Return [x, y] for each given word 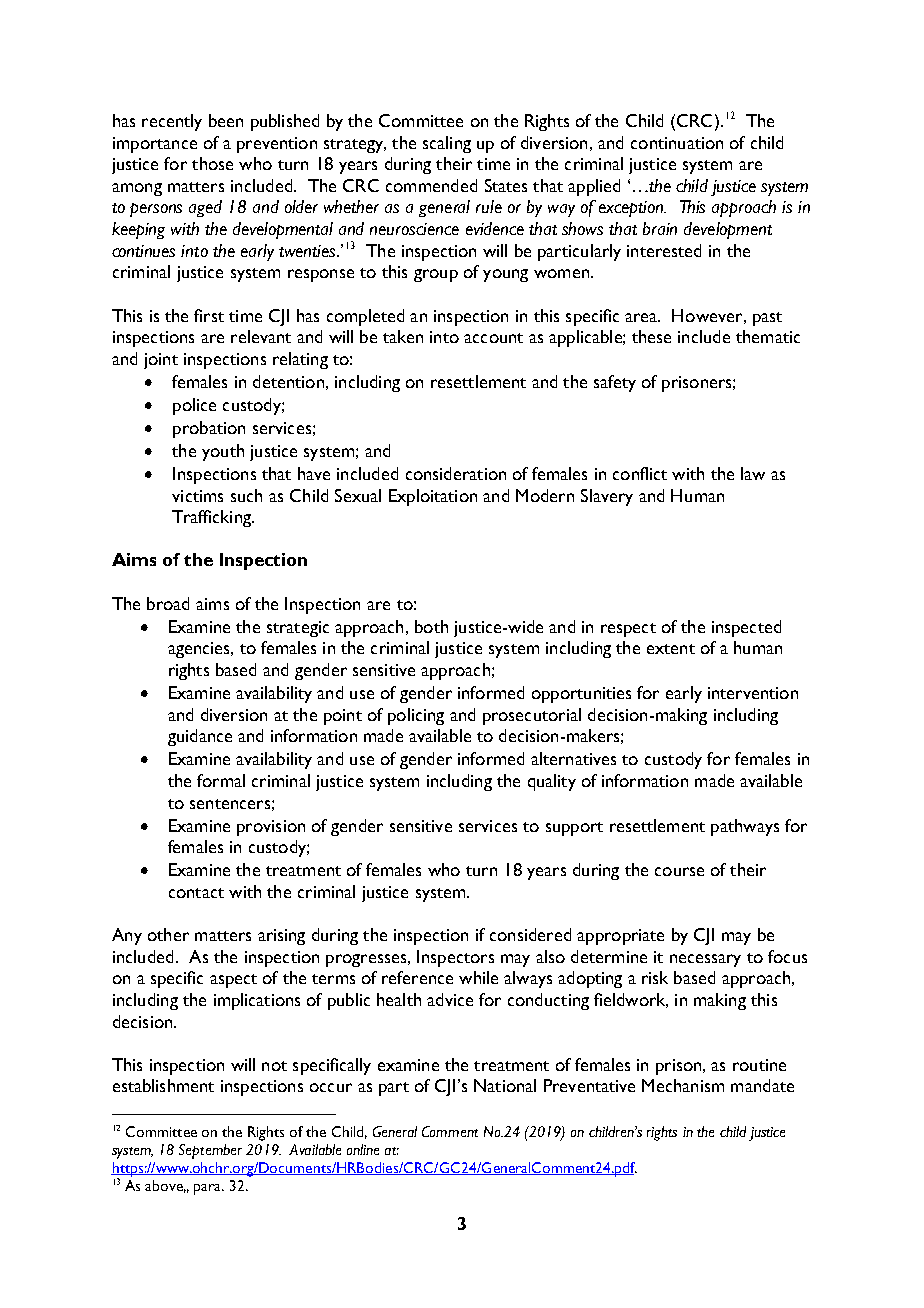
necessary [705, 960]
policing [416, 716]
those [212, 163]
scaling [447, 144]
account [493, 338]
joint [161, 361]
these [651, 336]
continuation [677, 143]
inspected [746, 628]
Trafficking [212, 518]
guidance [200, 737]
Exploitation [433, 497]
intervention [753, 693]
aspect [233, 981]
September [210, 1151]
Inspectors [455, 958]
